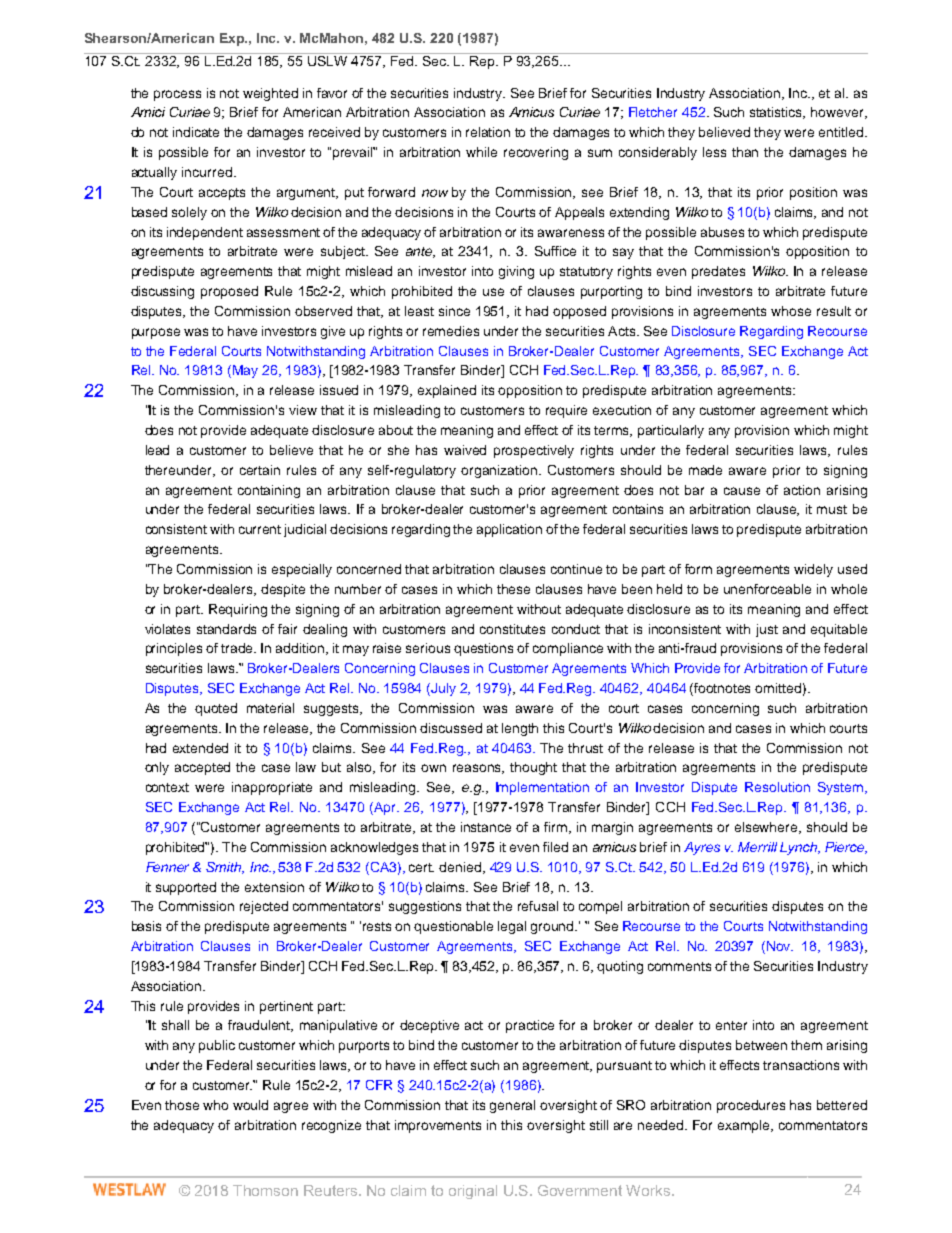 This screenshot has height=1233, width=952. I want to click on indicate, so click(196, 132).
